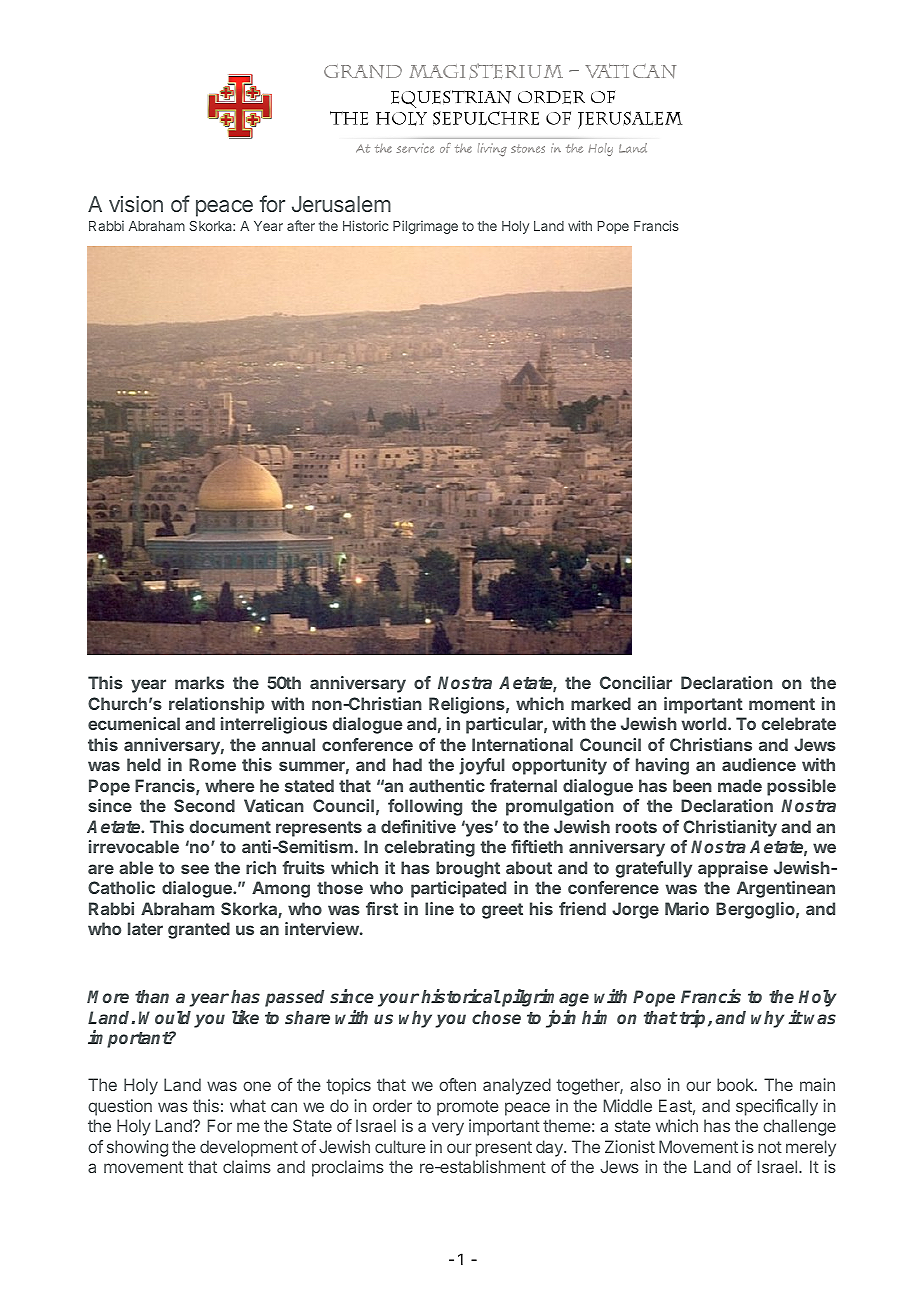 This screenshot has height=1308, width=924. What do you see at coordinates (199, 682) in the screenshot?
I see `marks` at bounding box center [199, 682].
